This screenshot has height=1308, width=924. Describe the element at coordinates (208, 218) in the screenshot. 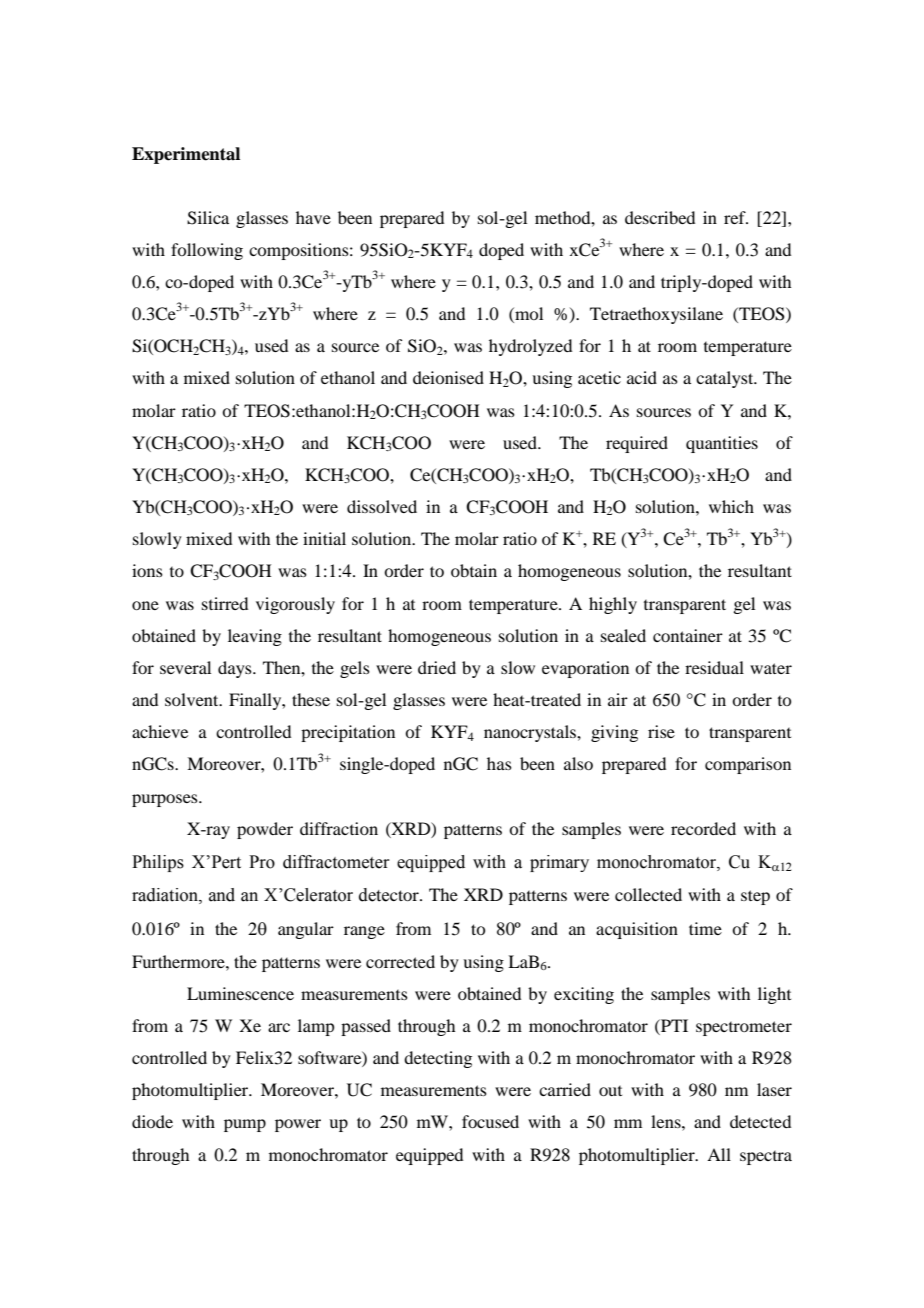

I see `Silica` at that location.
